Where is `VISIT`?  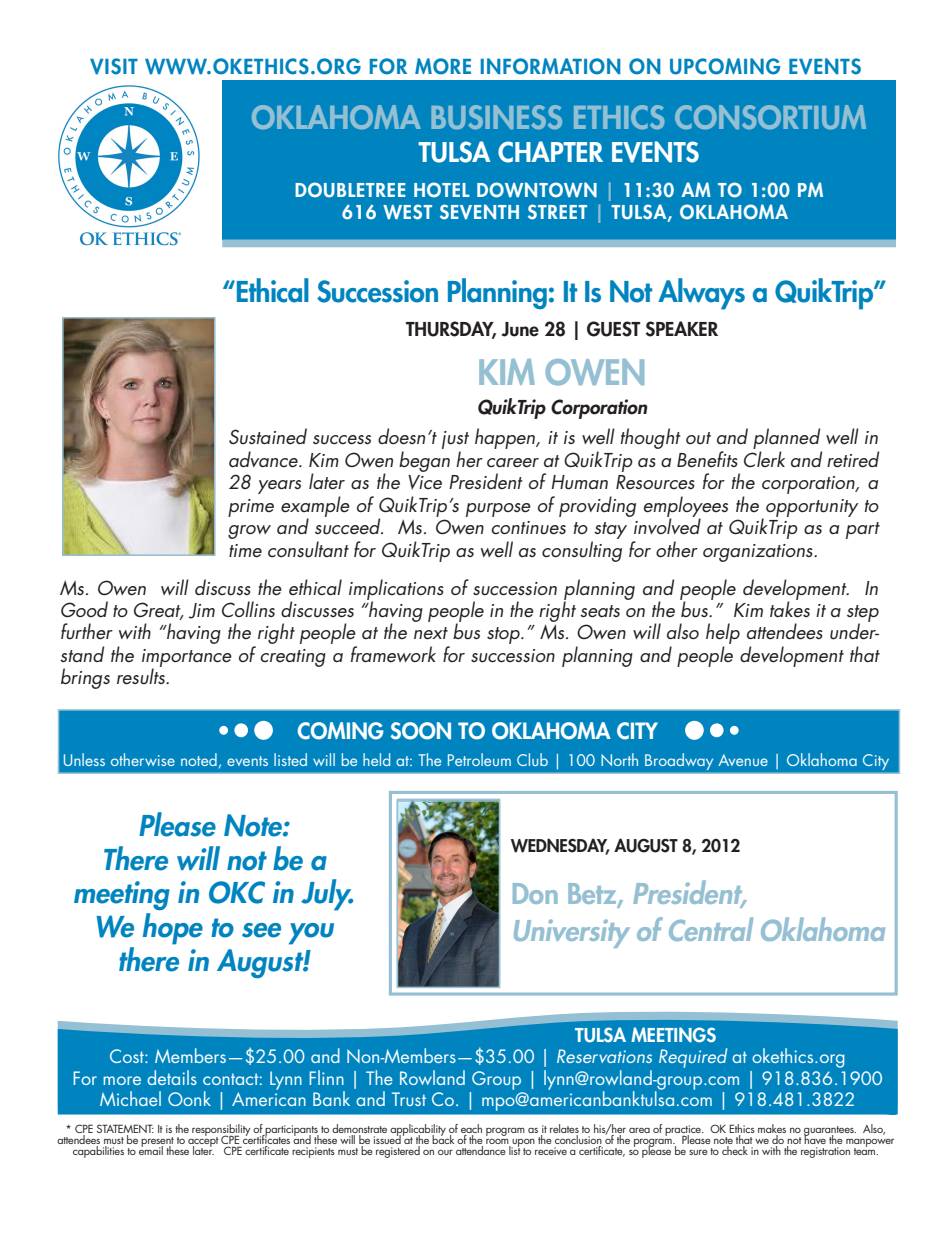 VISIT is located at coordinates (114, 66).
